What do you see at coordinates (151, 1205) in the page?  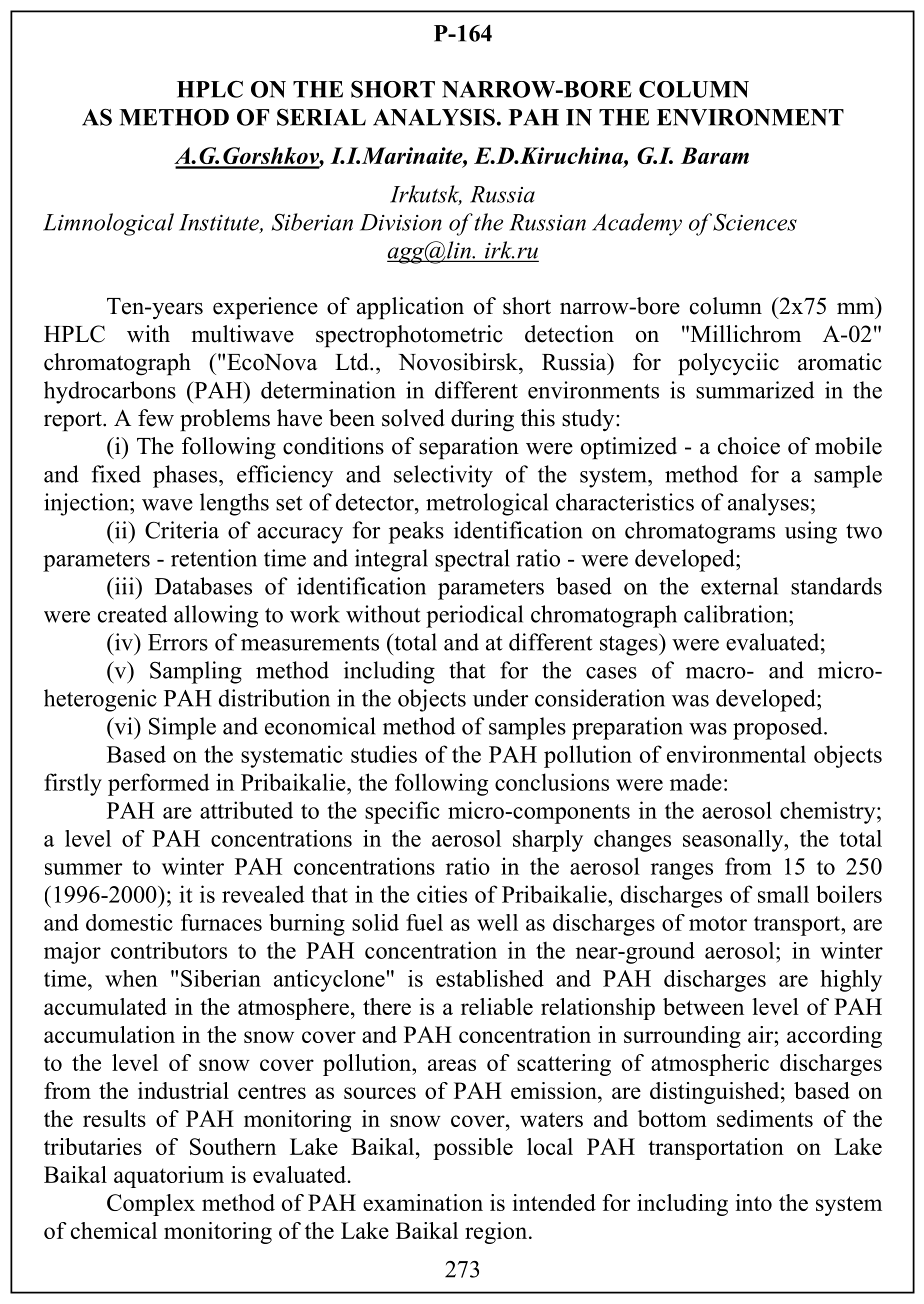 I see `Complex` at bounding box center [151, 1205].
